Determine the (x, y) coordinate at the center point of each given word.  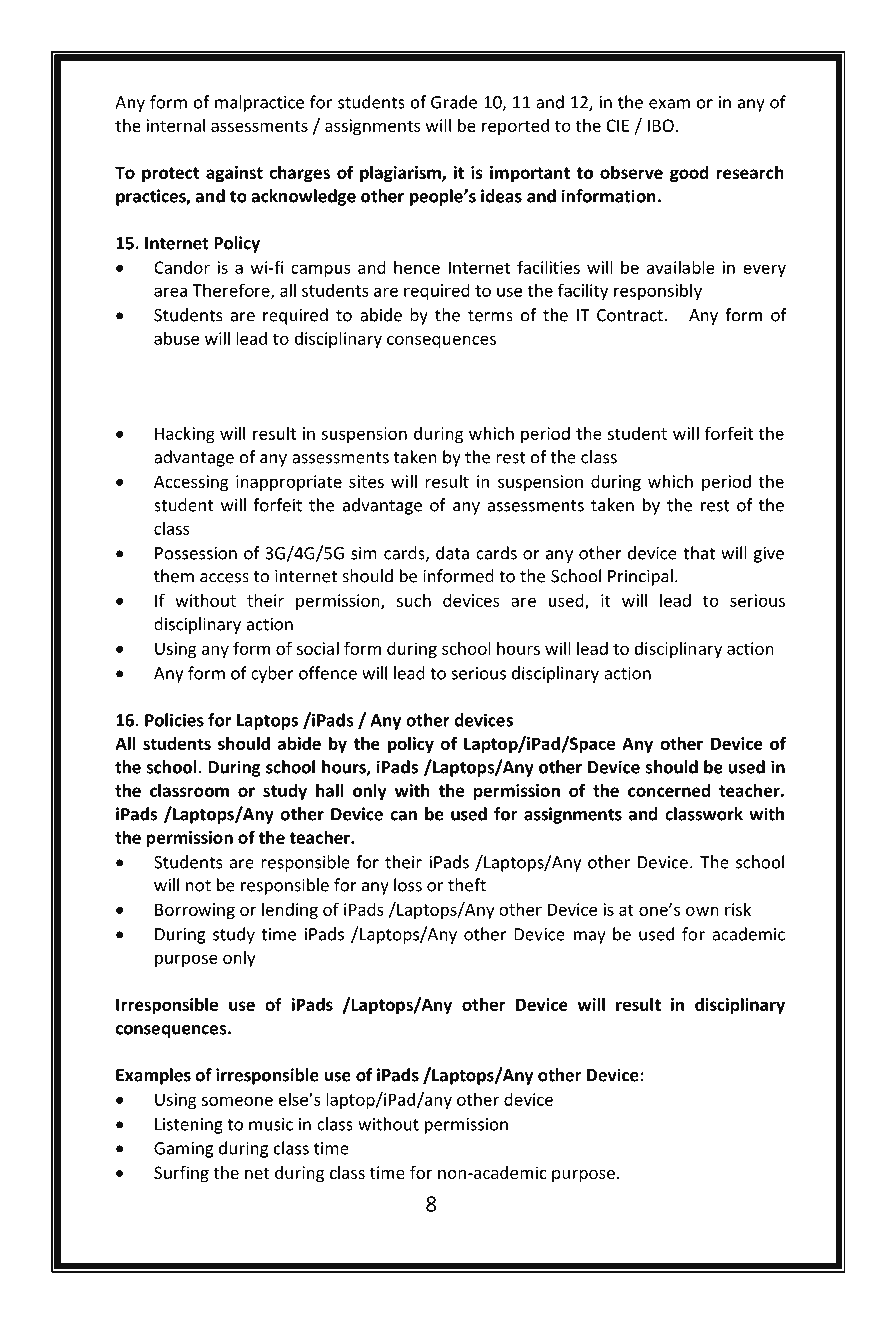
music (271, 1124)
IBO (661, 125)
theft (467, 885)
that (699, 553)
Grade (454, 102)
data (452, 553)
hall (330, 790)
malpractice (259, 103)
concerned (669, 790)
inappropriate (289, 483)
